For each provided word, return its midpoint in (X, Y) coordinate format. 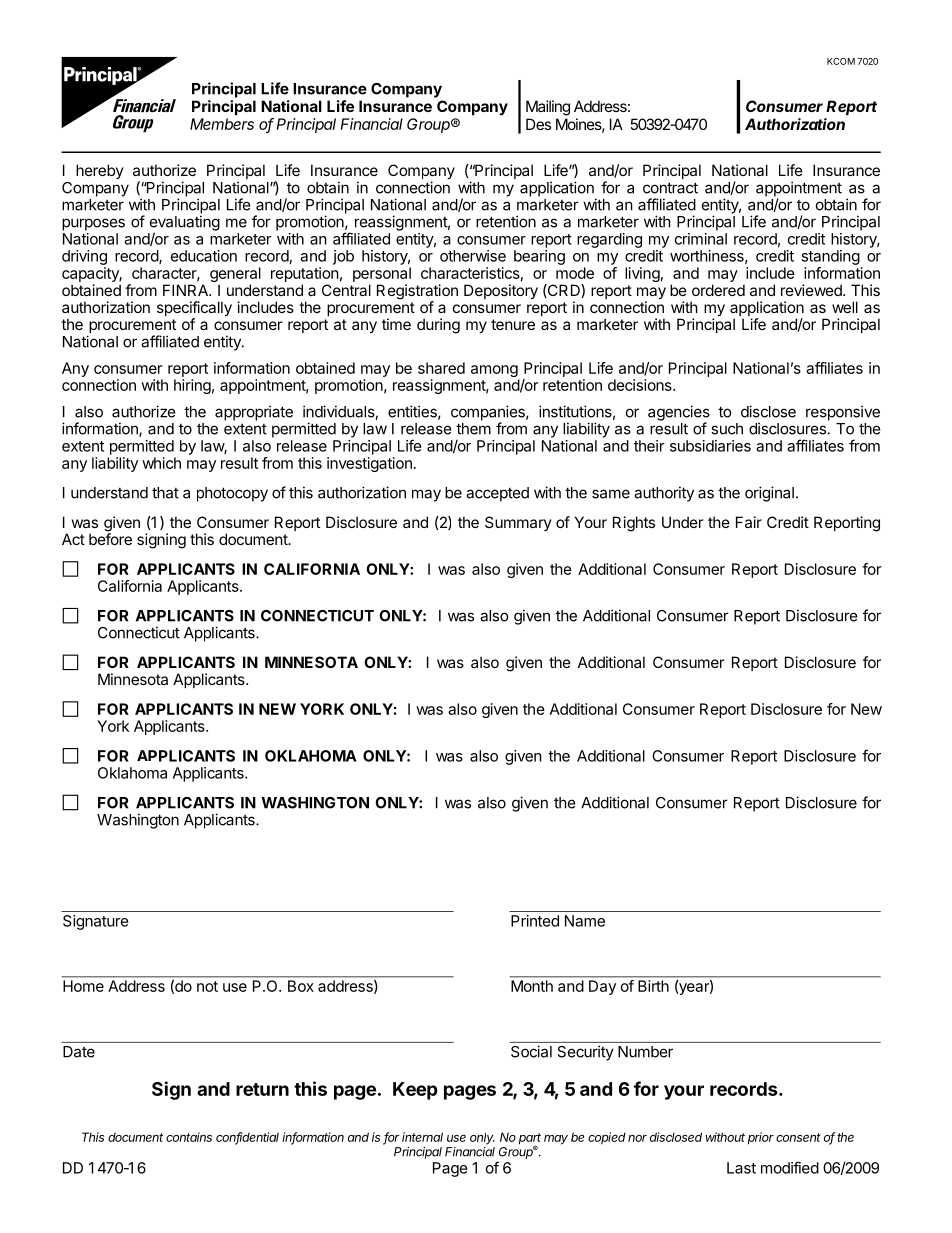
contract (670, 188)
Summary (518, 523)
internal (422, 1137)
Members (222, 124)
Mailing (548, 108)
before (110, 538)
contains (189, 1137)
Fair (749, 522)
